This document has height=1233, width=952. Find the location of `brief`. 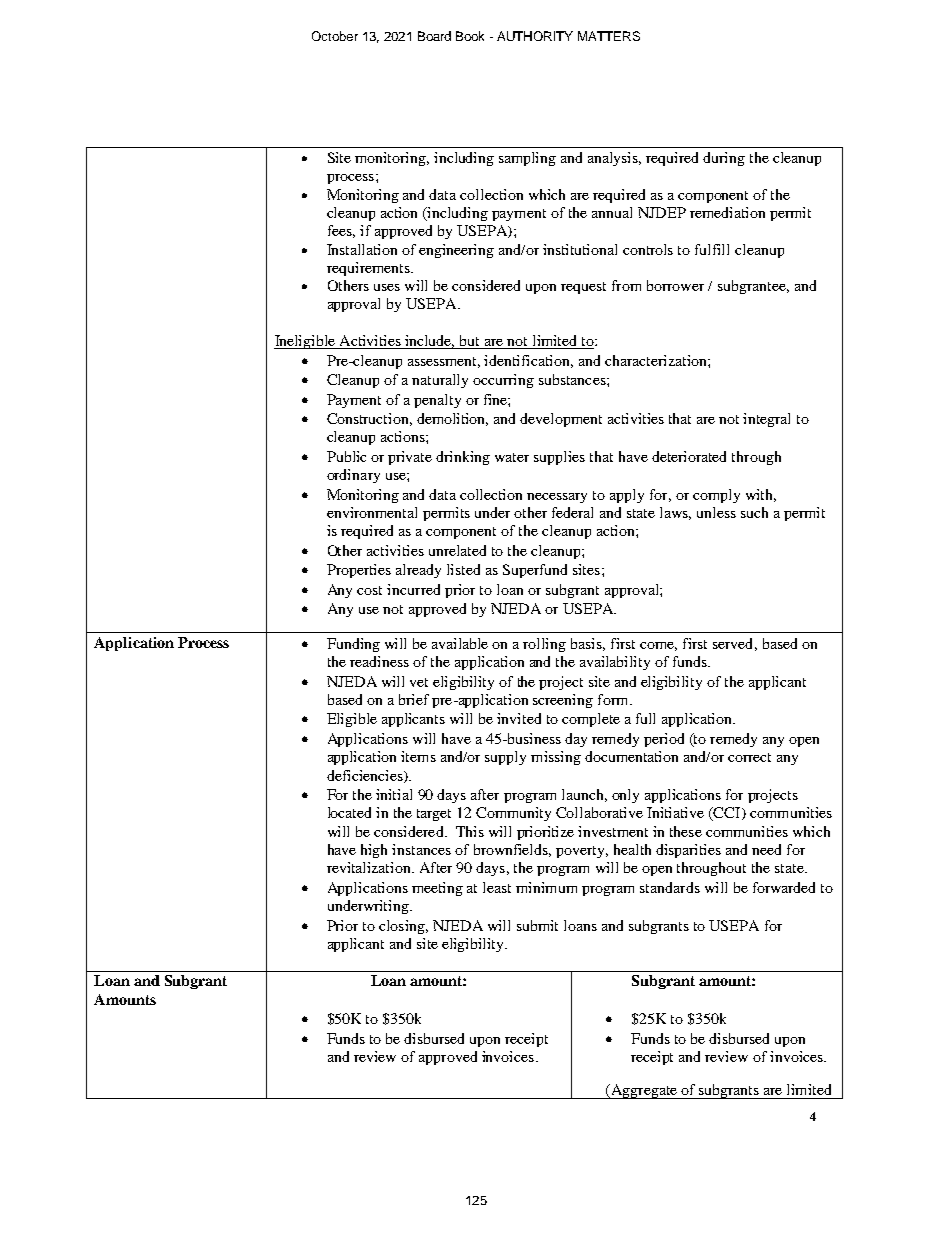

brief is located at coordinates (414, 699).
